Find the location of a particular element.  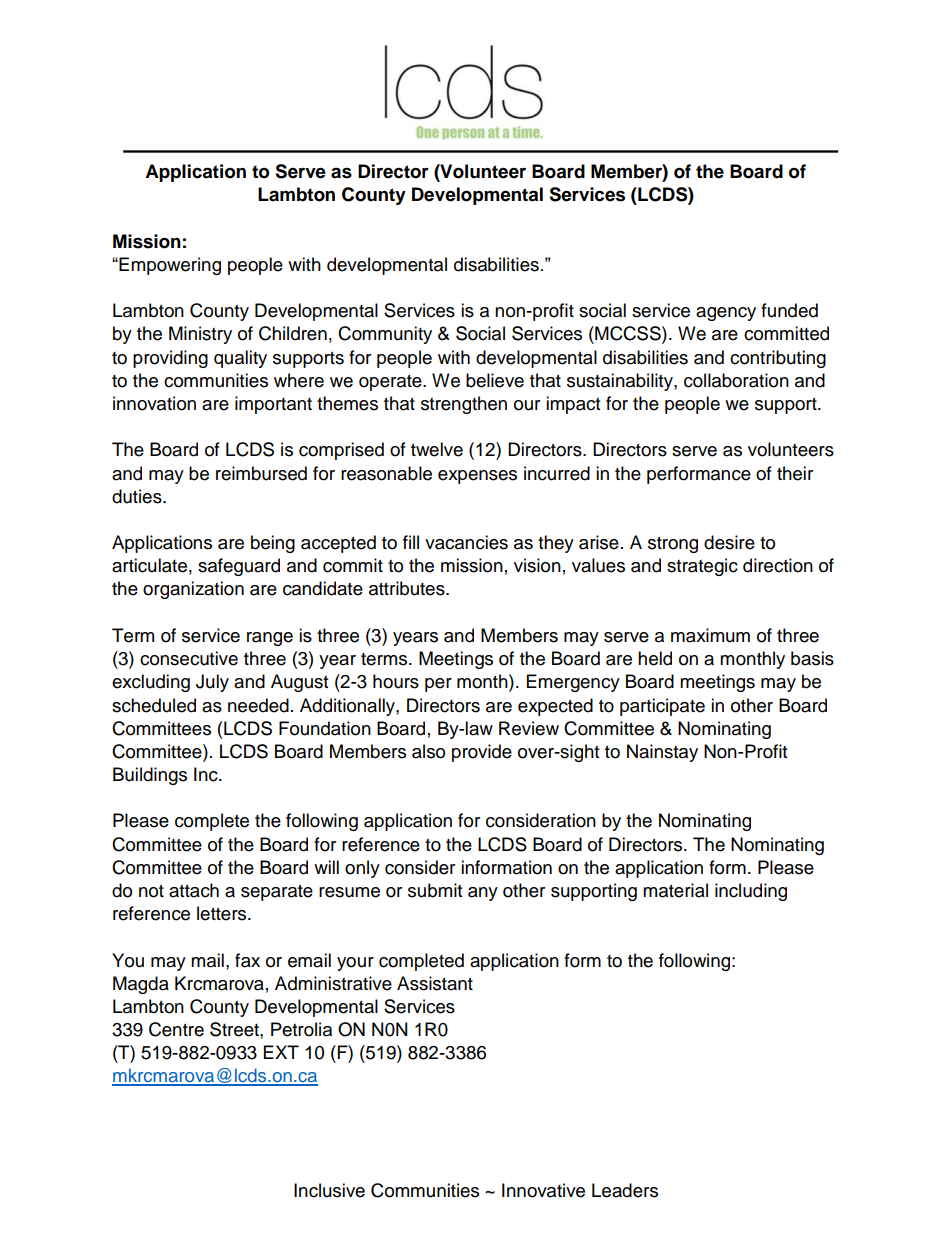

Inclusive is located at coordinates (329, 1190).
